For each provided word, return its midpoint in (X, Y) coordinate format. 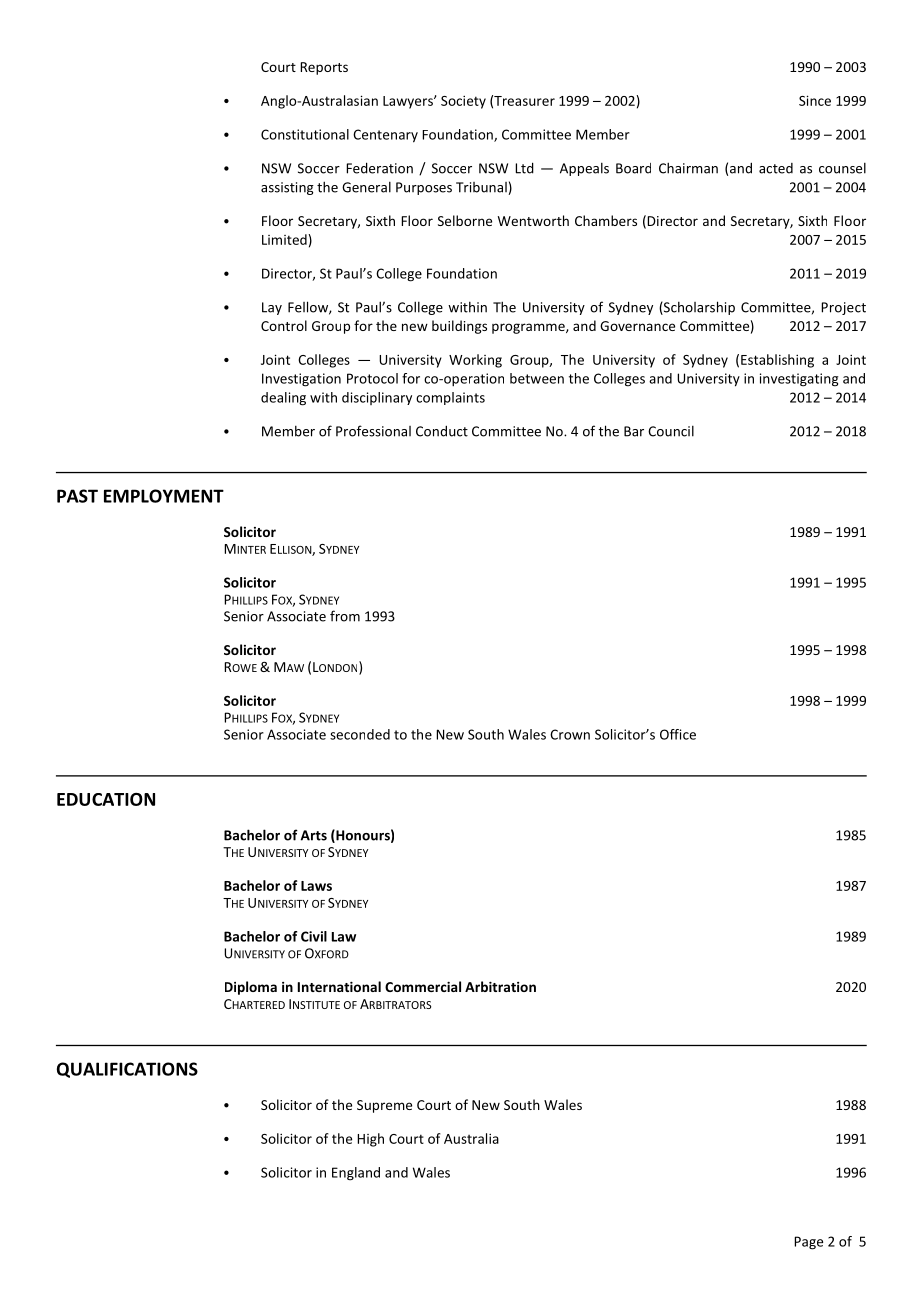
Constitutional (305, 134)
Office (678, 734)
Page (808, 1243)
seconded (360, 734)
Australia (471, 1138)
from (345, 616)
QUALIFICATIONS (127, 1070)
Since (815, 100)
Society (463, 102)
